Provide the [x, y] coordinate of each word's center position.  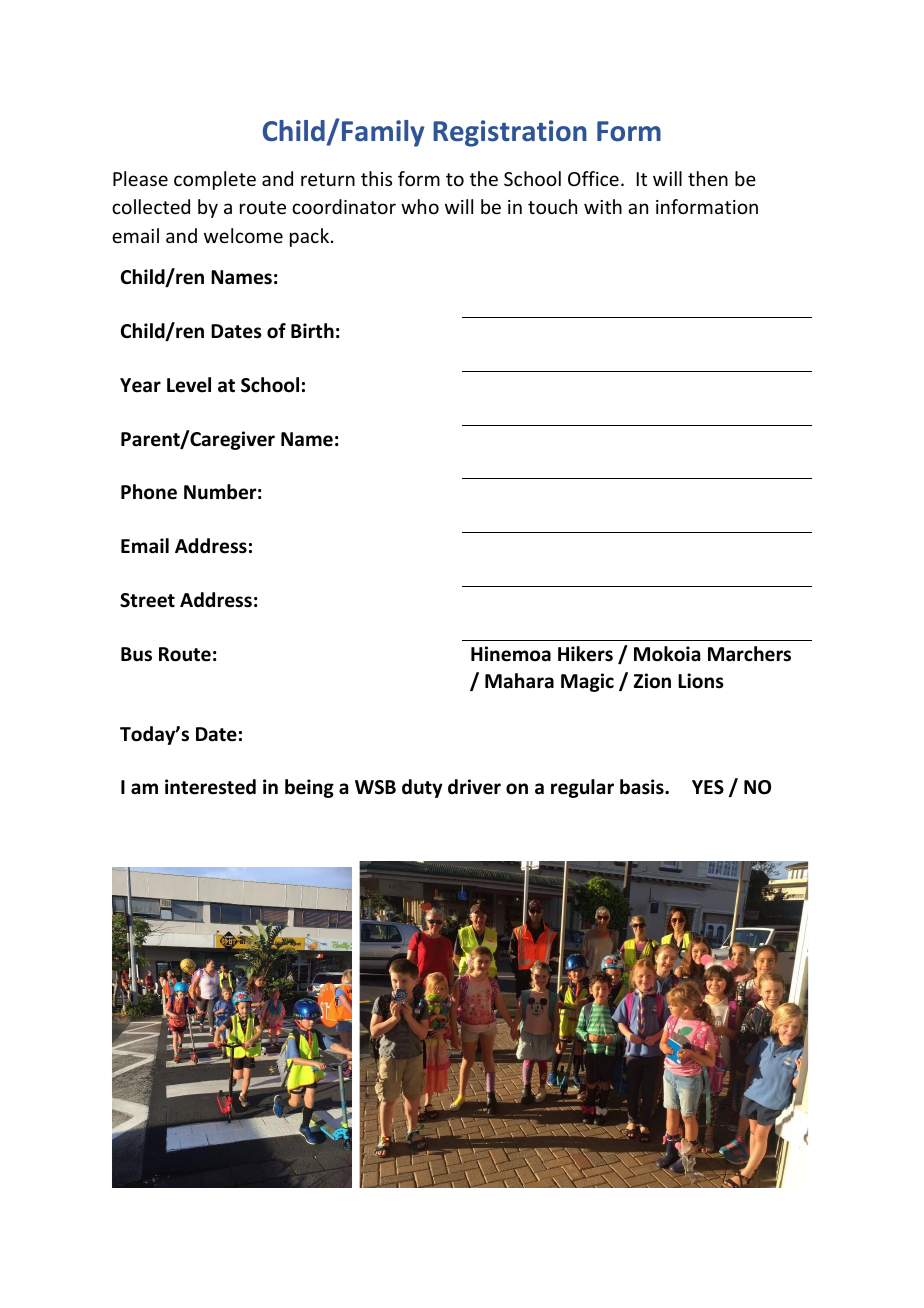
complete [215, 180]
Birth [312, 331]
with [603, 206]
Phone [149, 492]
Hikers [585, 654]
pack [309, 237]
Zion [652, 681]
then [708, 178]
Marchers [749, 654]
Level [189, 385]
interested [210, 787]
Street [147, 600]
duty [422, 788]
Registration [510, 133]
